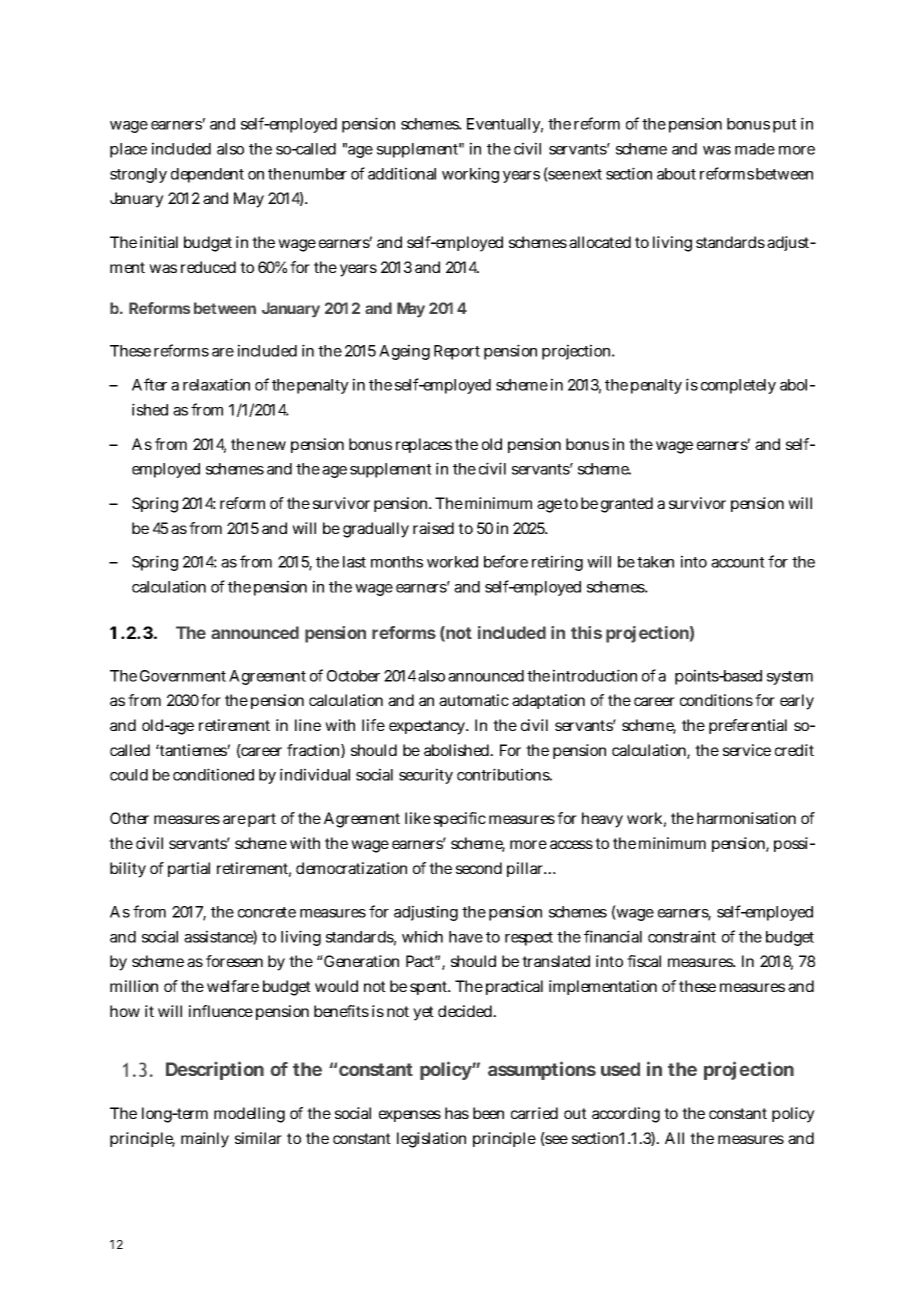  I want to click on made, so click(755, 149).
